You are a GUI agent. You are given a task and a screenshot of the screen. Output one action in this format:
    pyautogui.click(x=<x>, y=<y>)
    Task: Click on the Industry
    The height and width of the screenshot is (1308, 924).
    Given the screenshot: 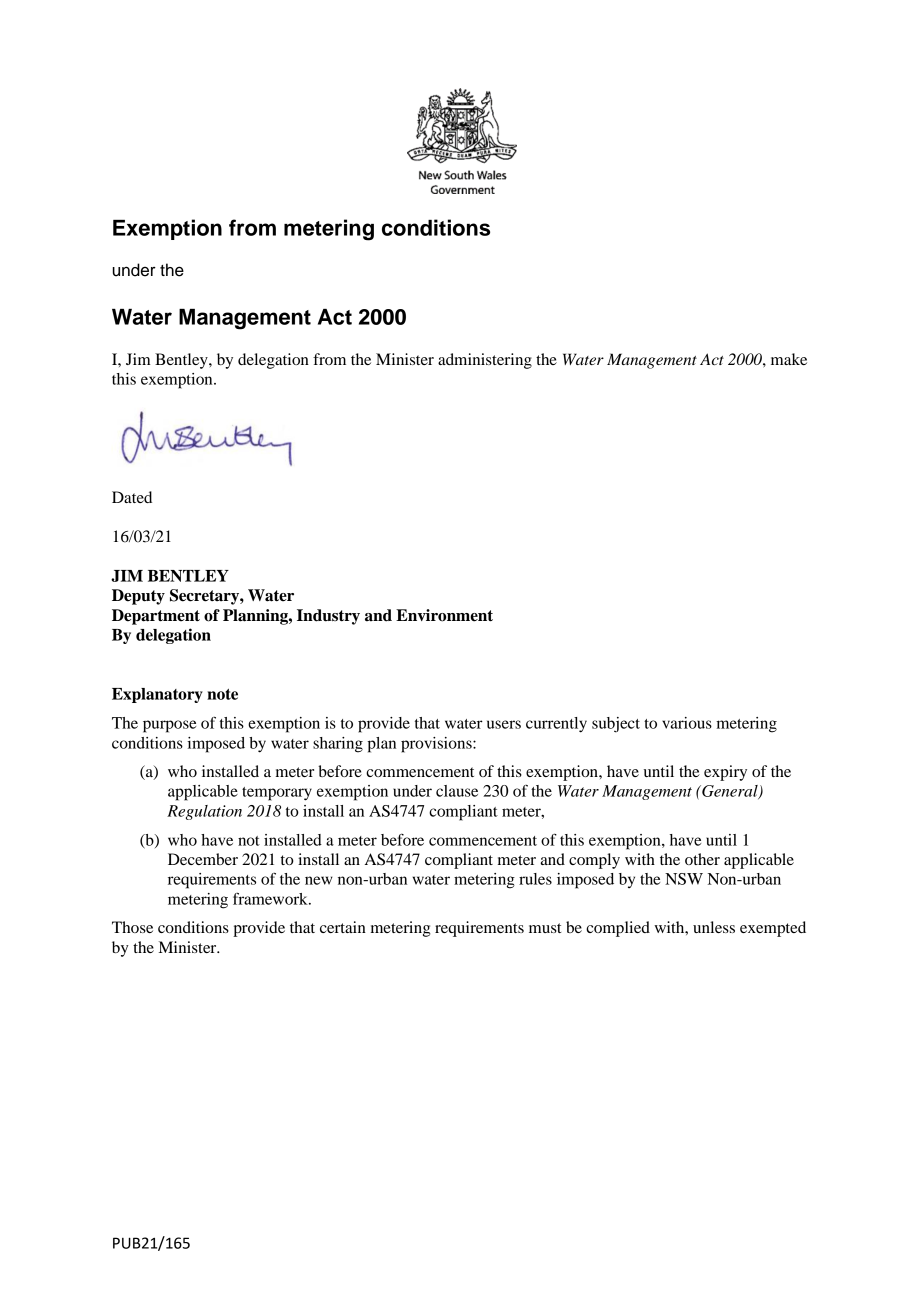 What is the action you would take?
    pyautogui.click(x=328, y=617)
